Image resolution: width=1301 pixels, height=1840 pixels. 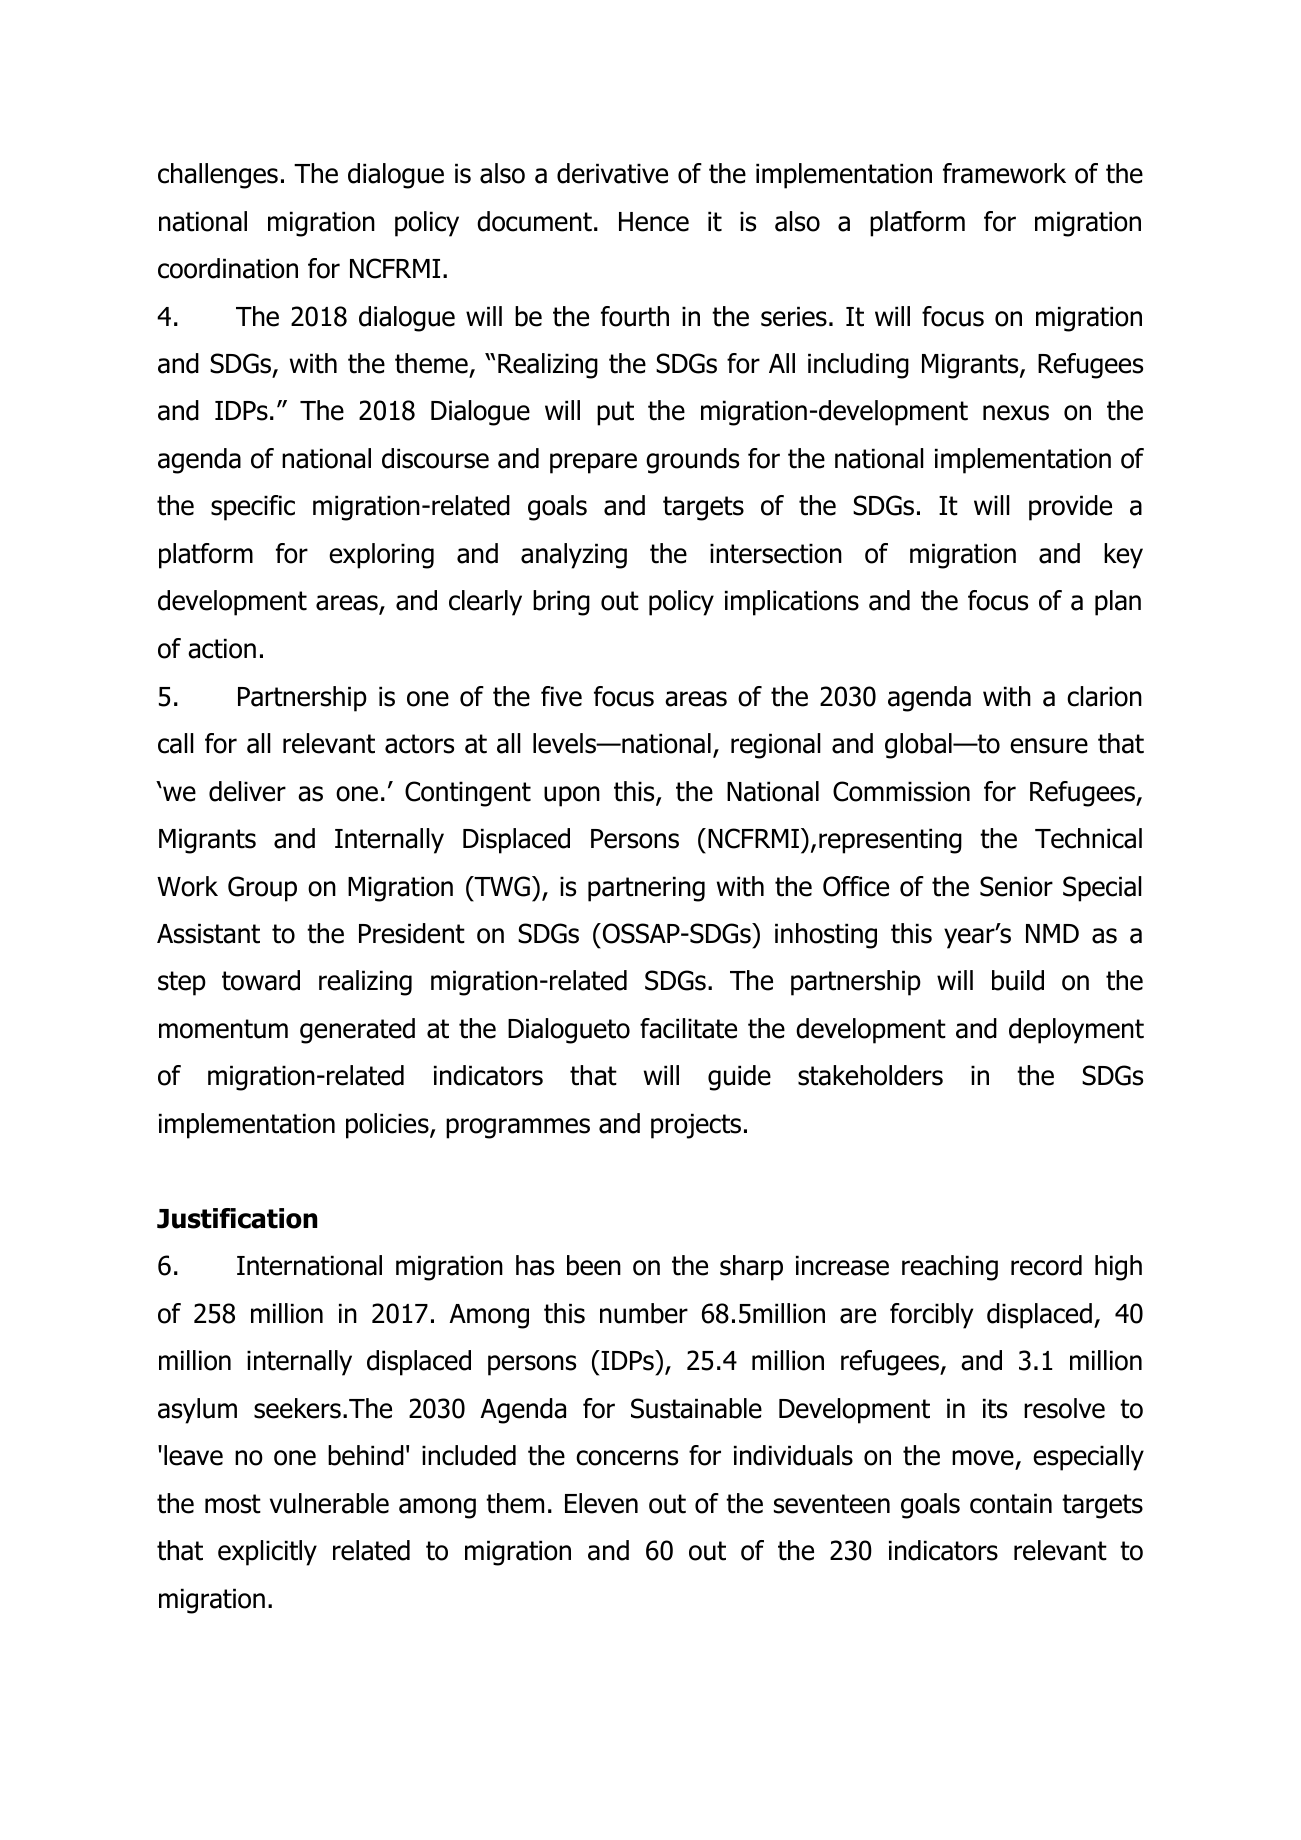 I want to click on record, so click(x=1046, y=1265).
